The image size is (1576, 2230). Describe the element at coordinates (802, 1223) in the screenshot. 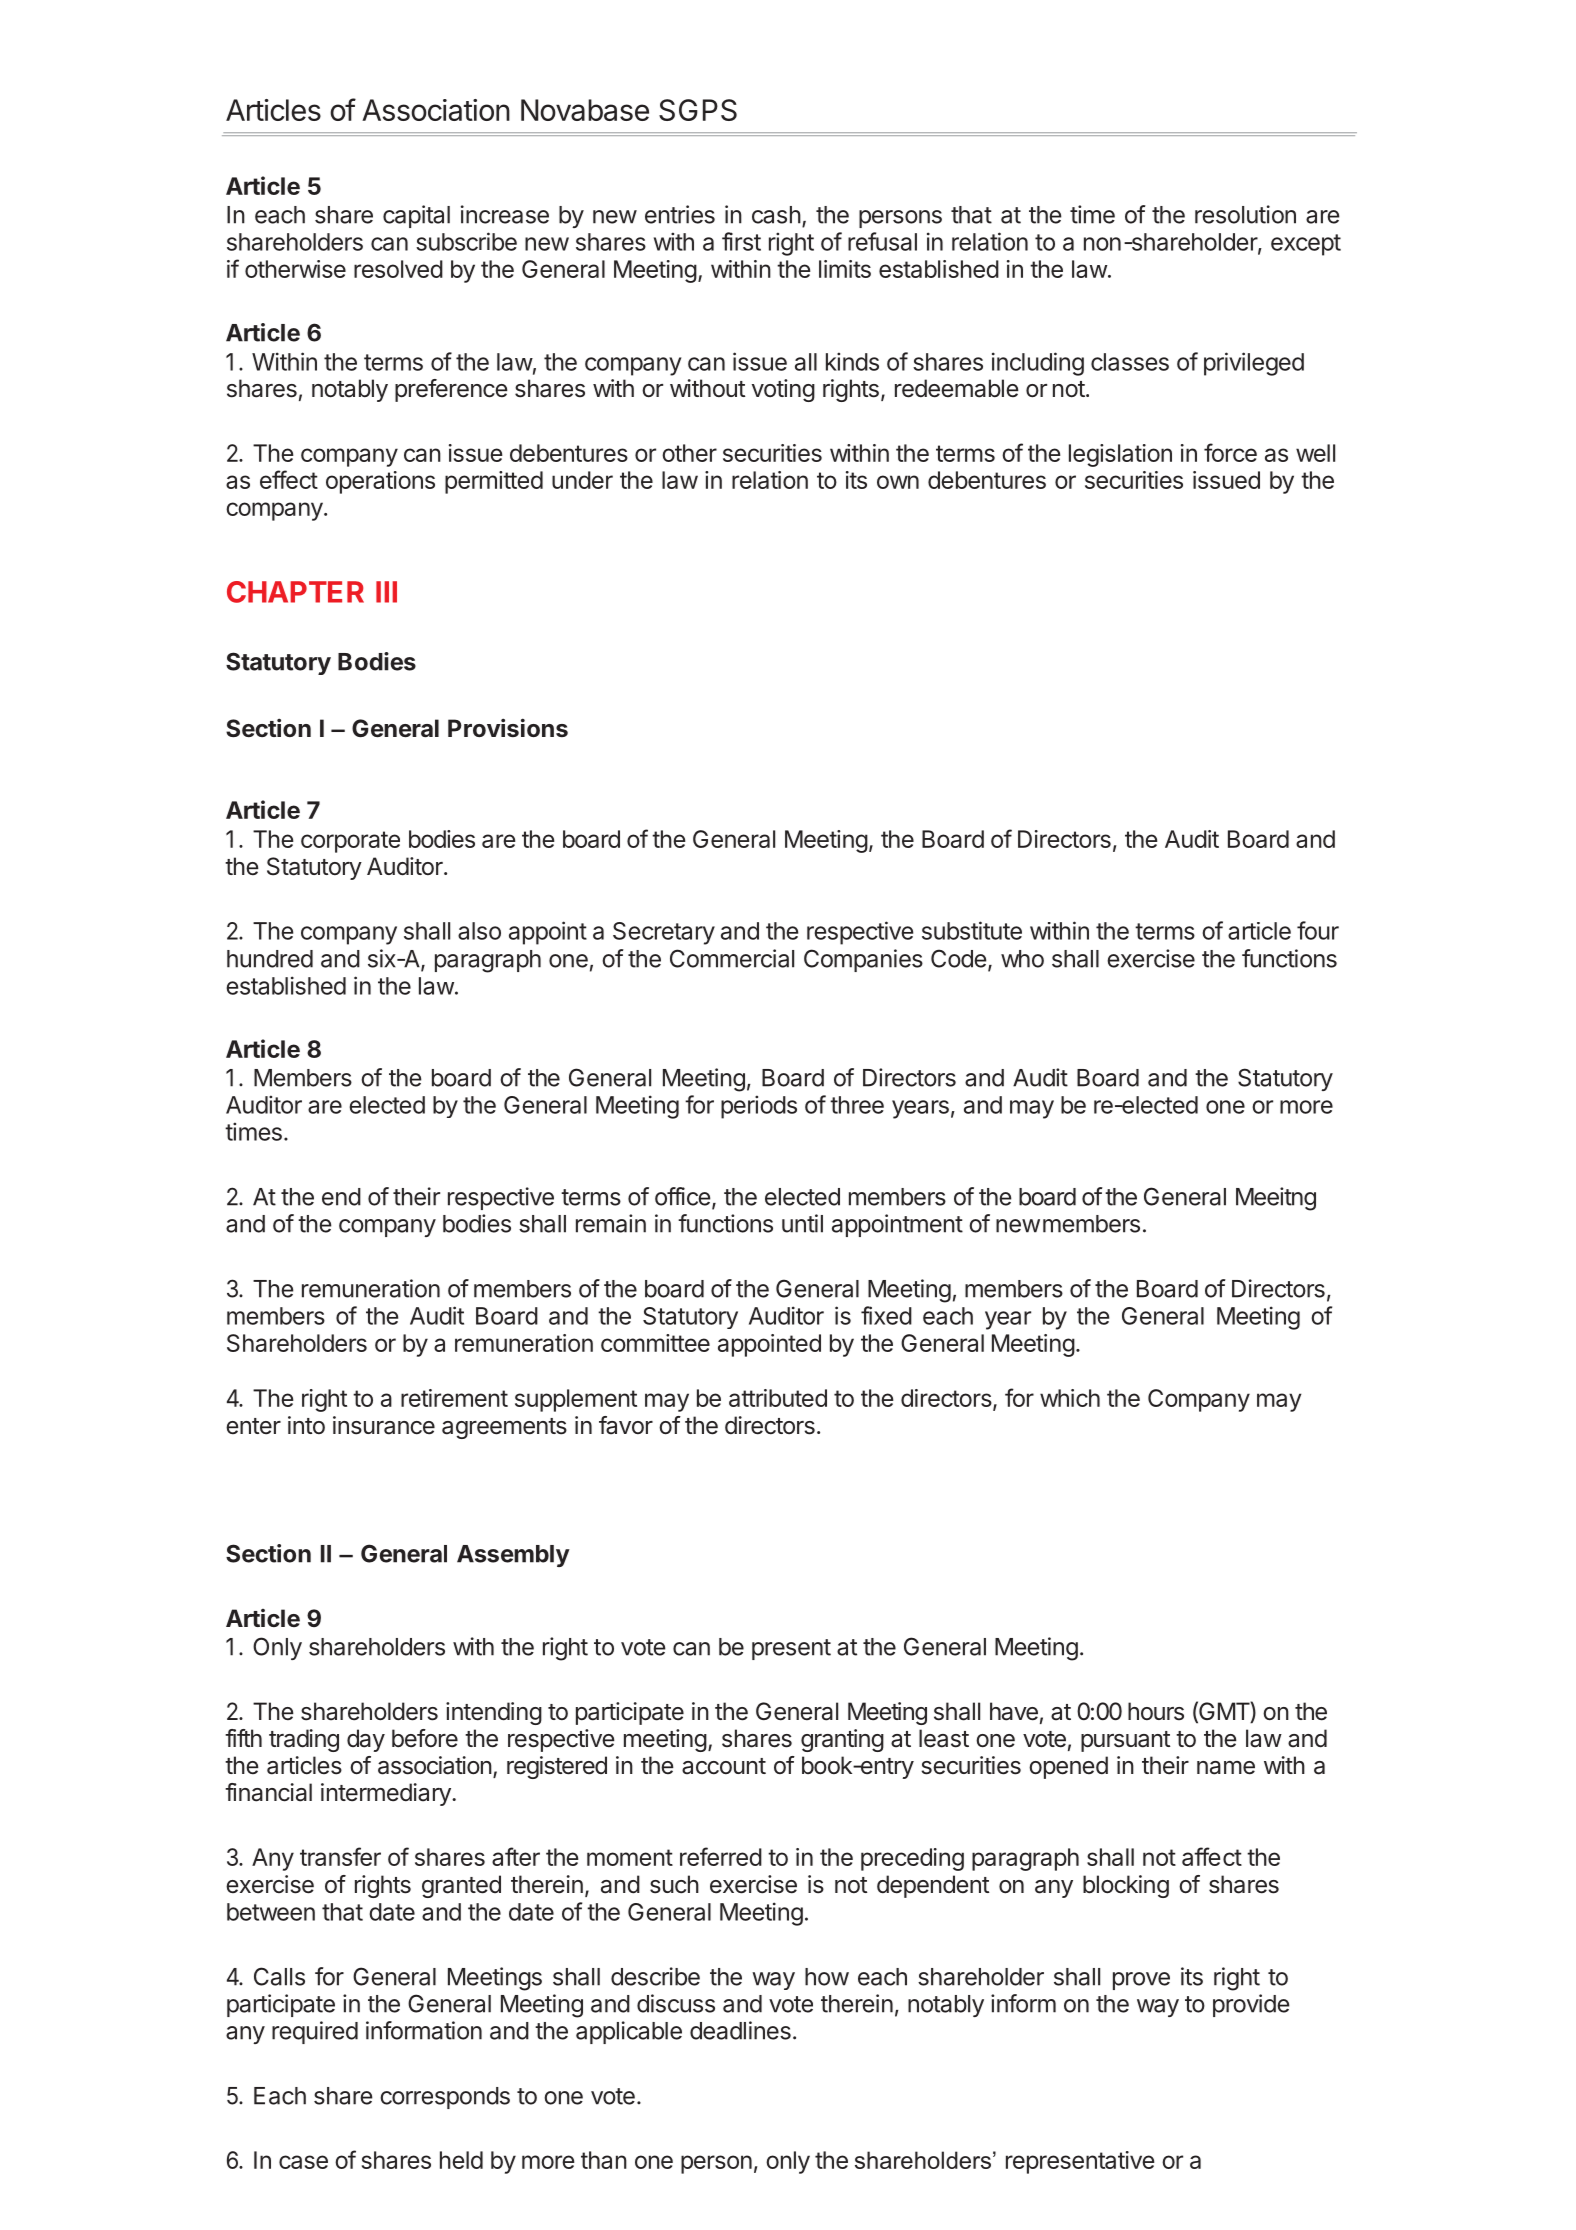

I see `until` at that location.
